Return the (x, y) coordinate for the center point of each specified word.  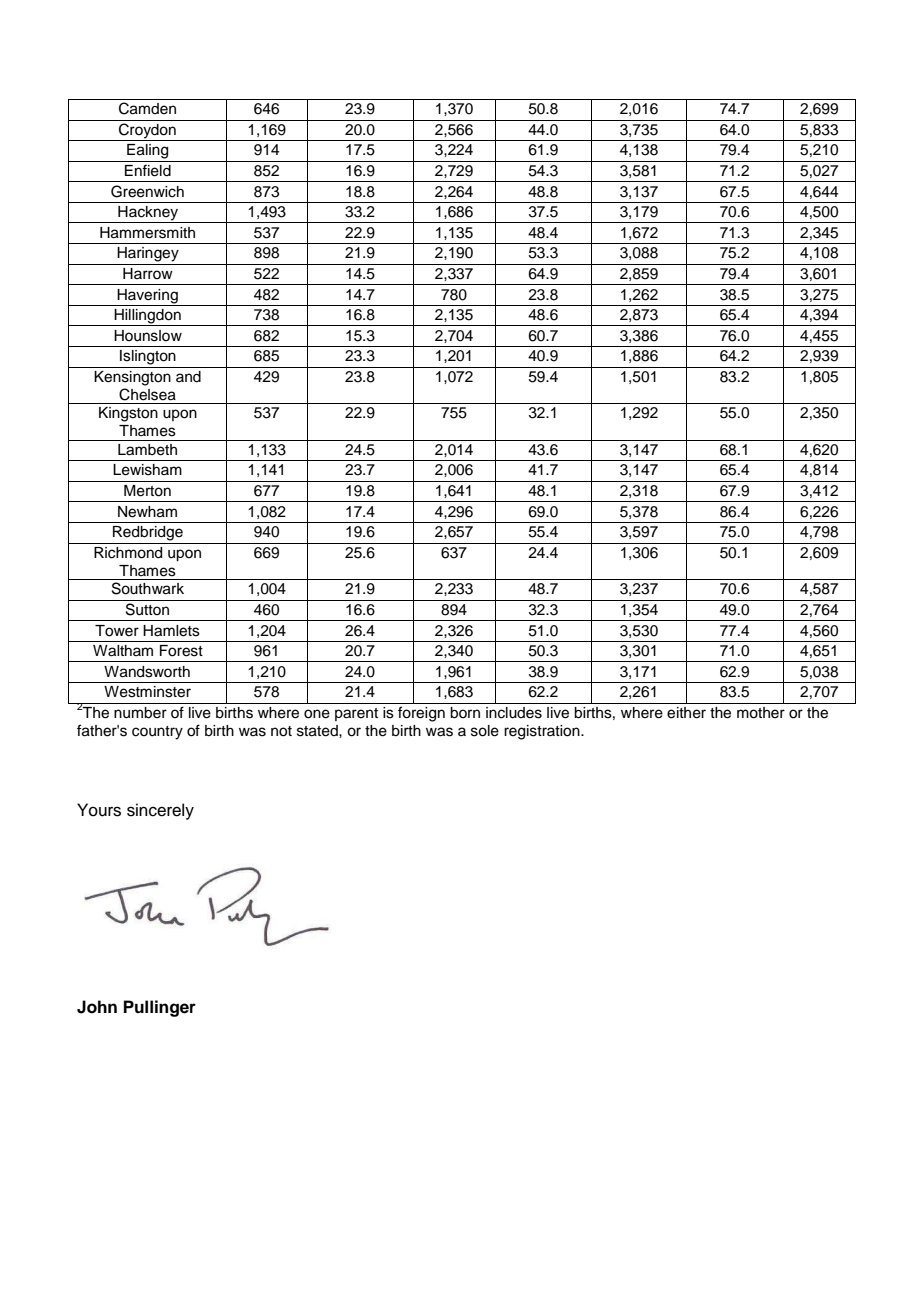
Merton (147, 491)
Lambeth (147, 450)
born (465, 713)
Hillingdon (147, 317)
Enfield (148, 170)
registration (543, 732)
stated (318, 731)
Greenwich (147, 191)
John (97, 1007)
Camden (147, 108)
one (317, 714)
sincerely (160, 811)
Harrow (148, 273)
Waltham (123, 651)
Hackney (148, 214)
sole (485, 731)
